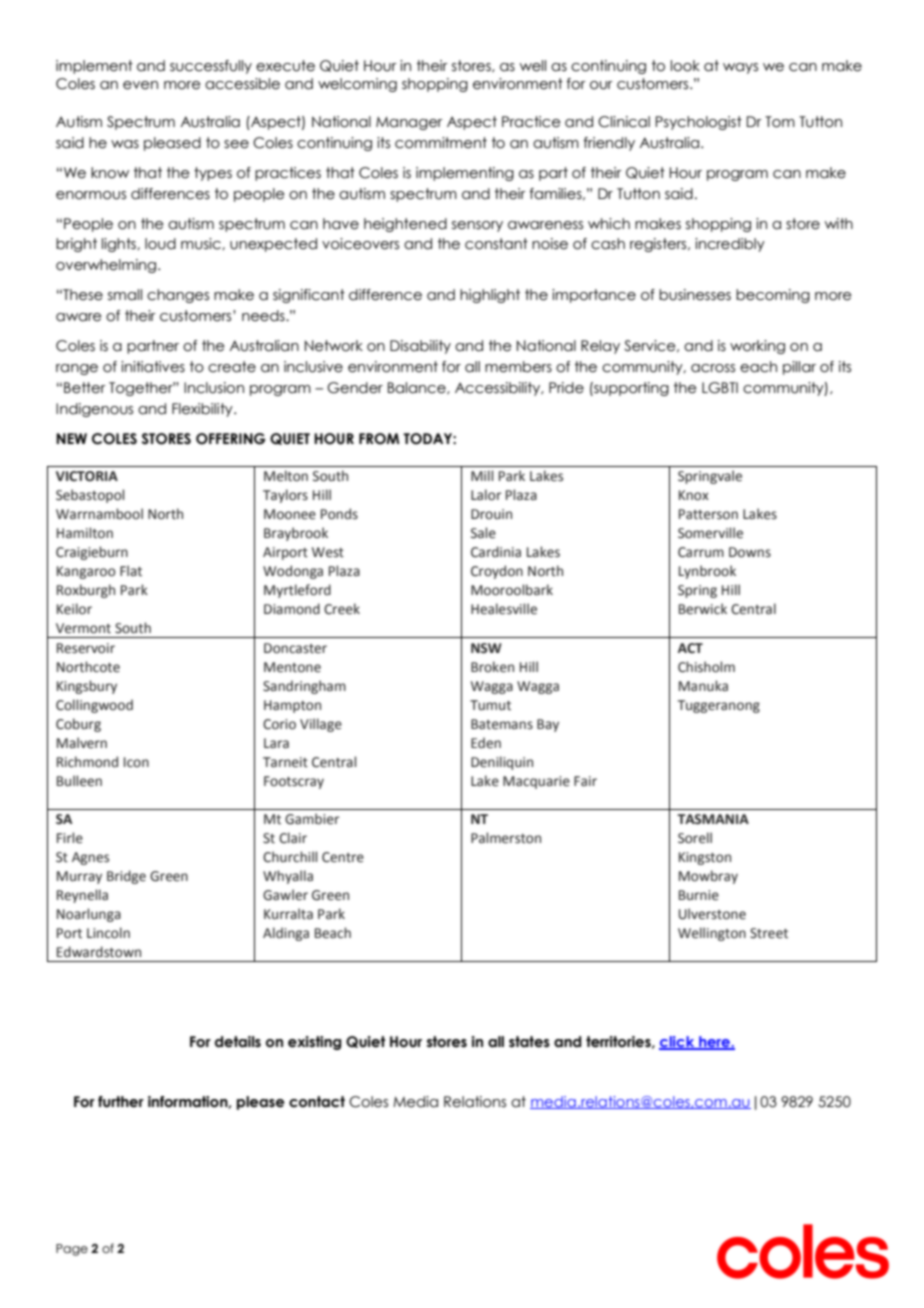 The width and height of the screenshot is (924, 1308). Describe the element at coordinates (409, 123) in the screenshot. I see `Manager` at that location.
